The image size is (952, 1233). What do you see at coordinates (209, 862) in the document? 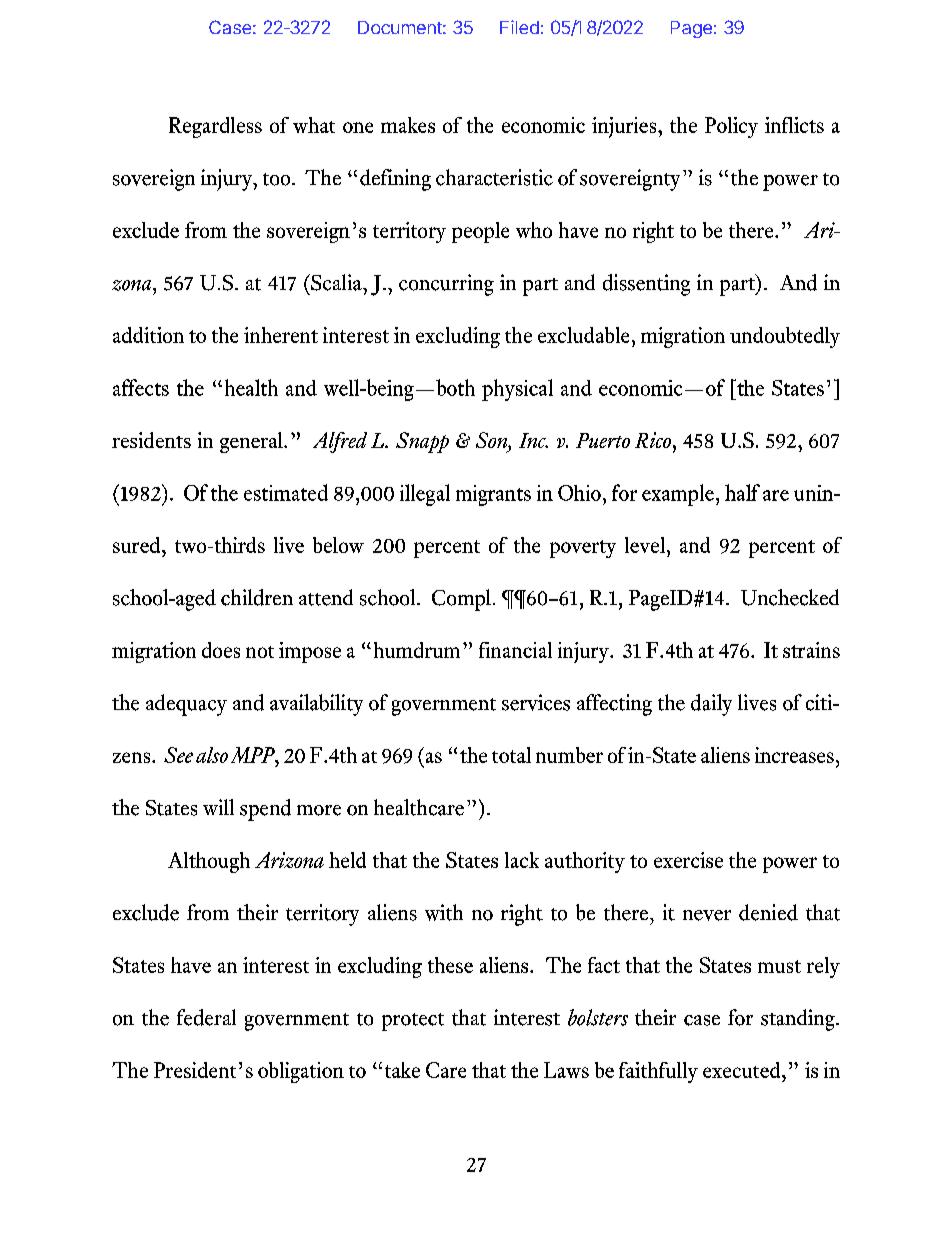
I see `Although` at bounding box center [209, 862].
